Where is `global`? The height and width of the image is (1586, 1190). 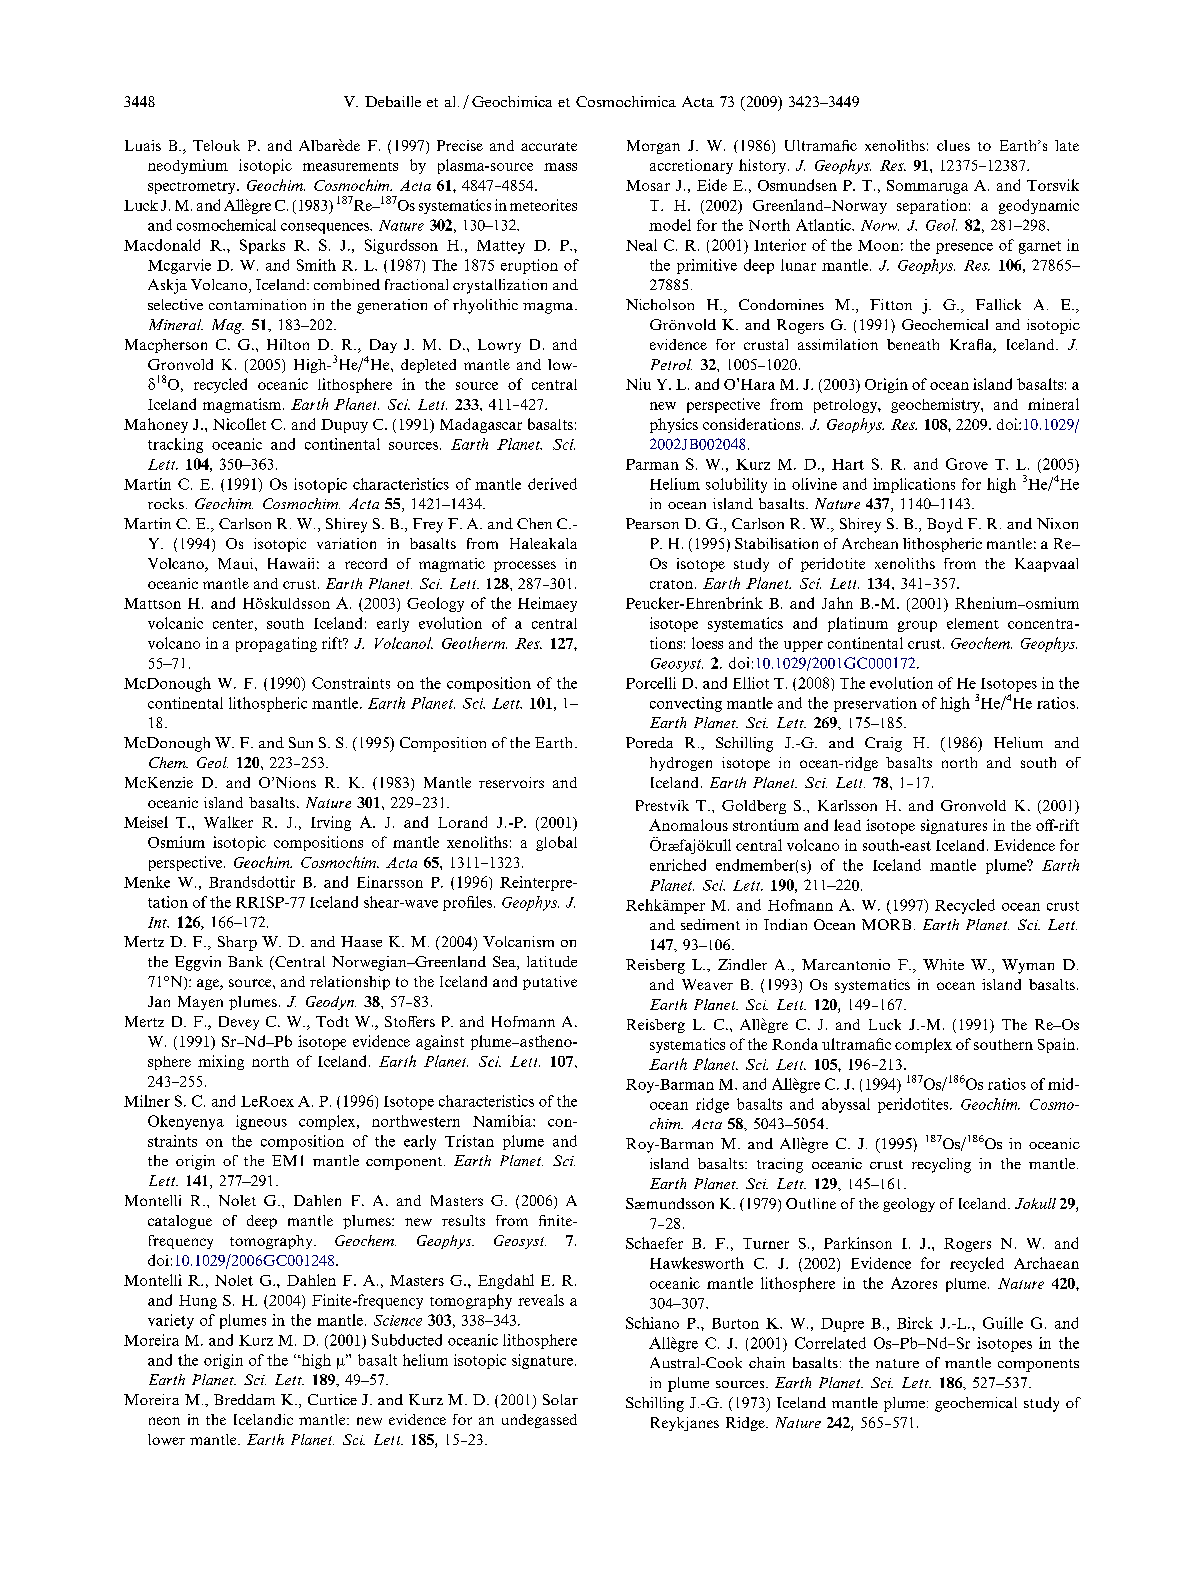 global is located at coordinates (556, 843).
